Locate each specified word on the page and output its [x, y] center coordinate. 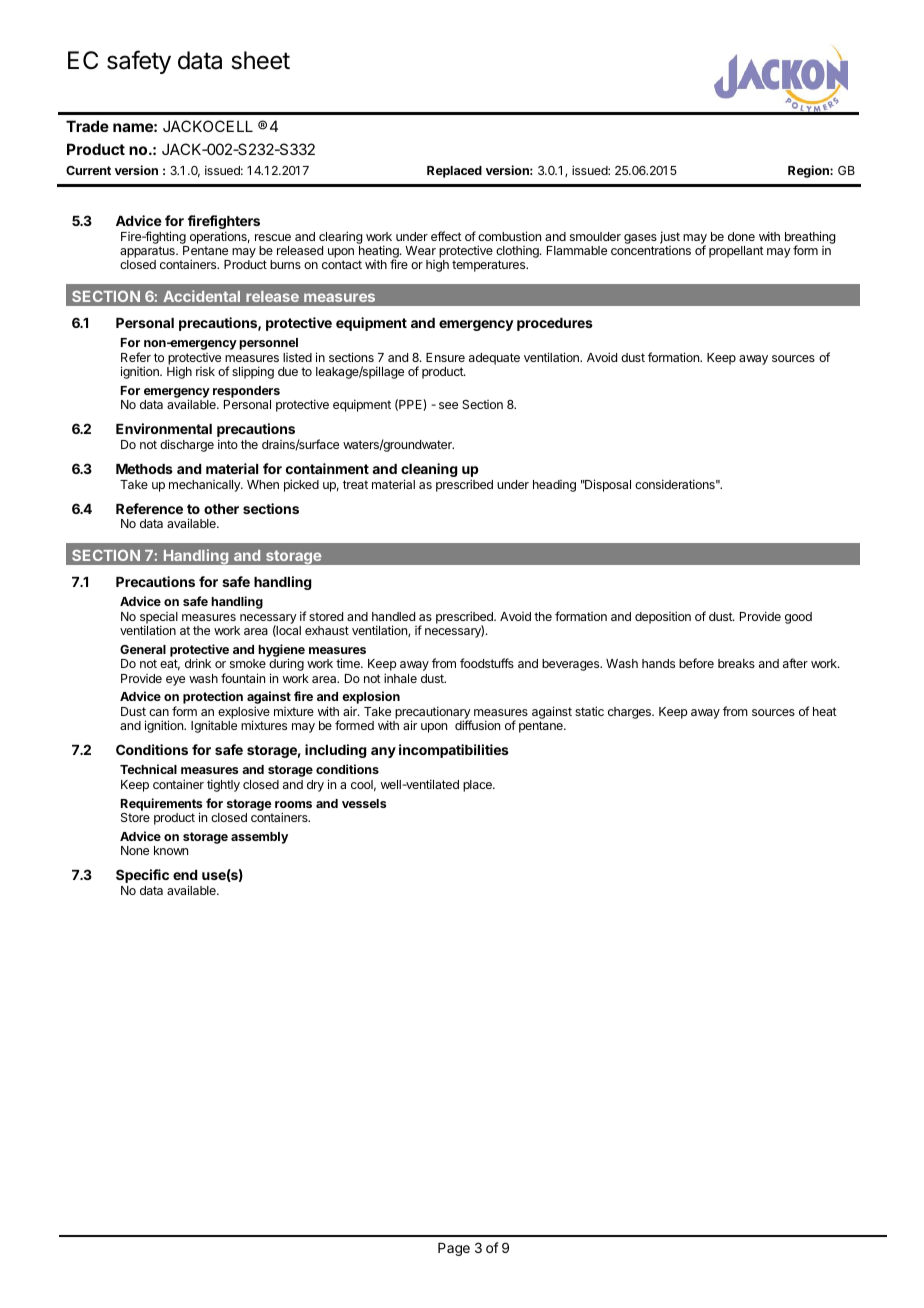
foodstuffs [487, 663]
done [741, 236]
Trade [87, 126]
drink [198, 663]
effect [446, 236]
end [185, 875]
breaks [736, 663]
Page [454, 1249]
